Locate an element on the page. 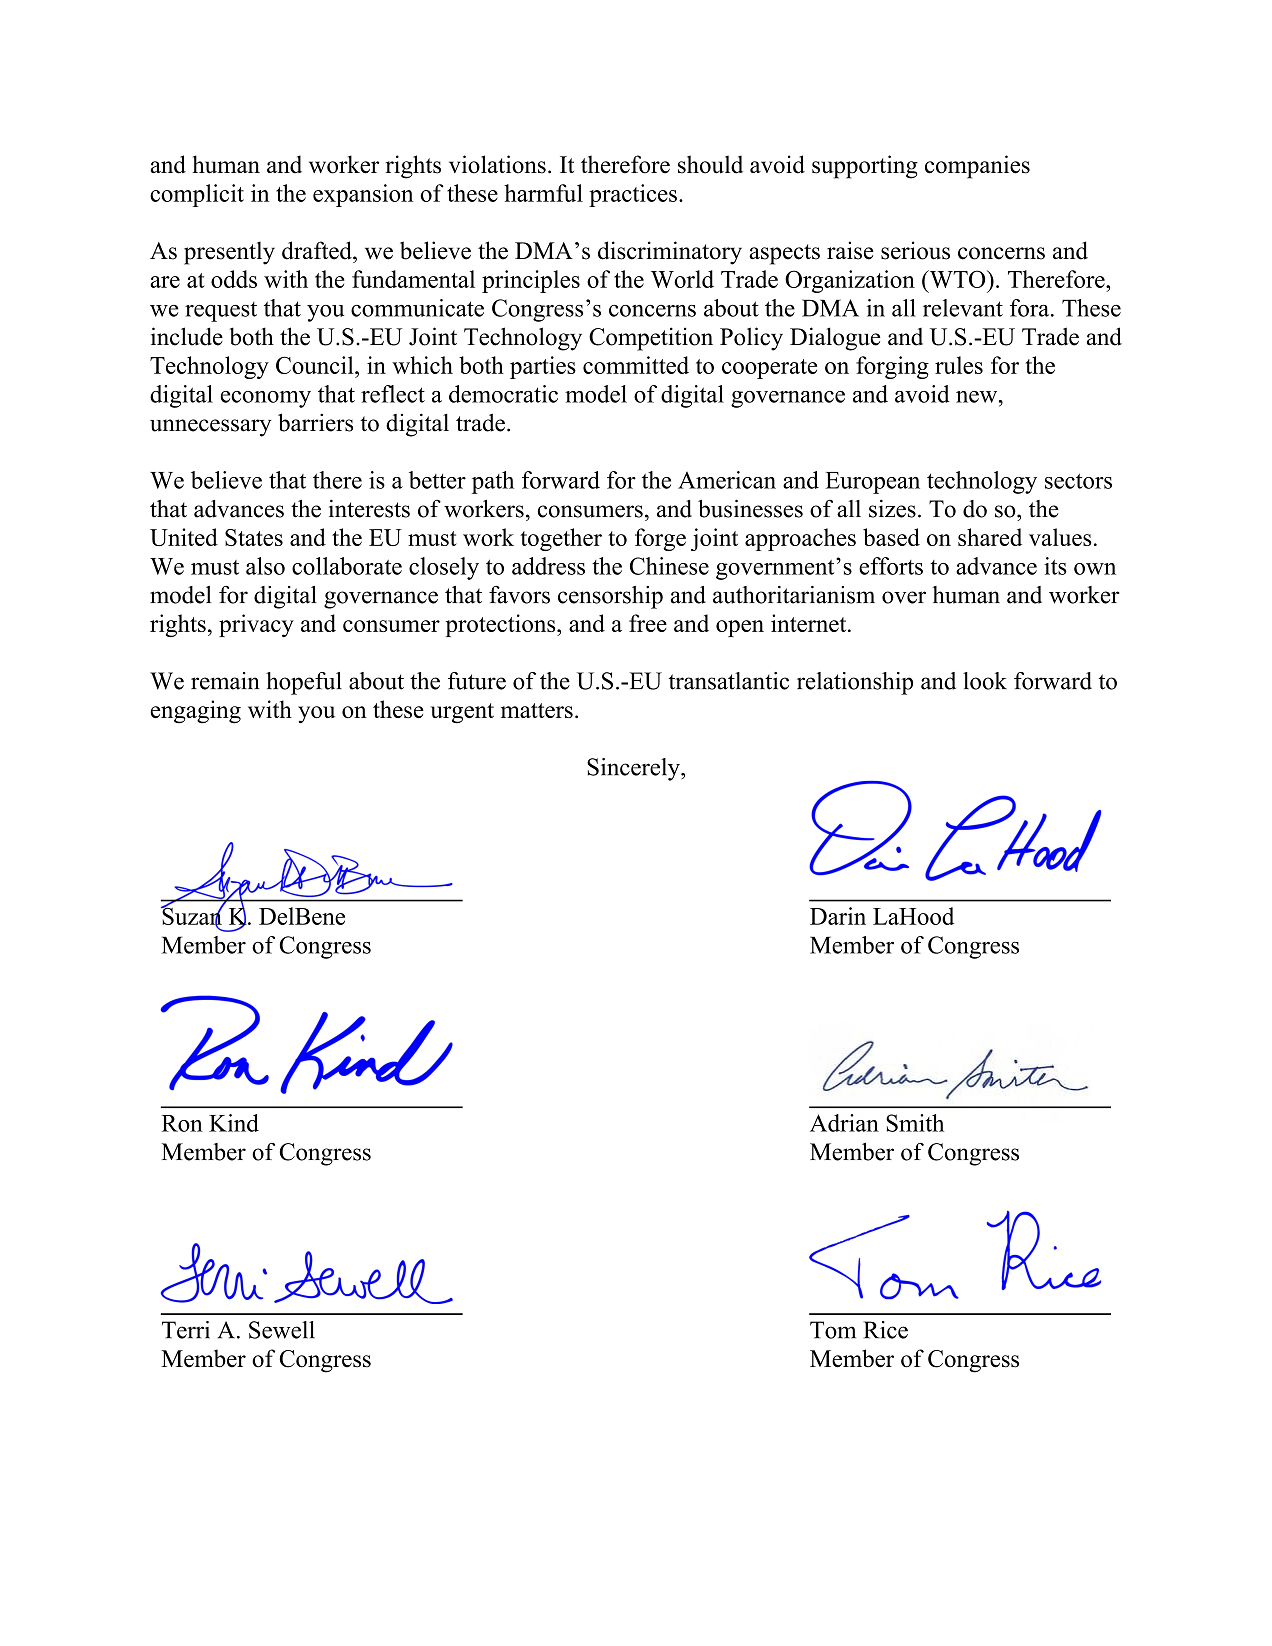 The image size is (1272, 1646). Sincerely is located at coordinates (634, 769).
